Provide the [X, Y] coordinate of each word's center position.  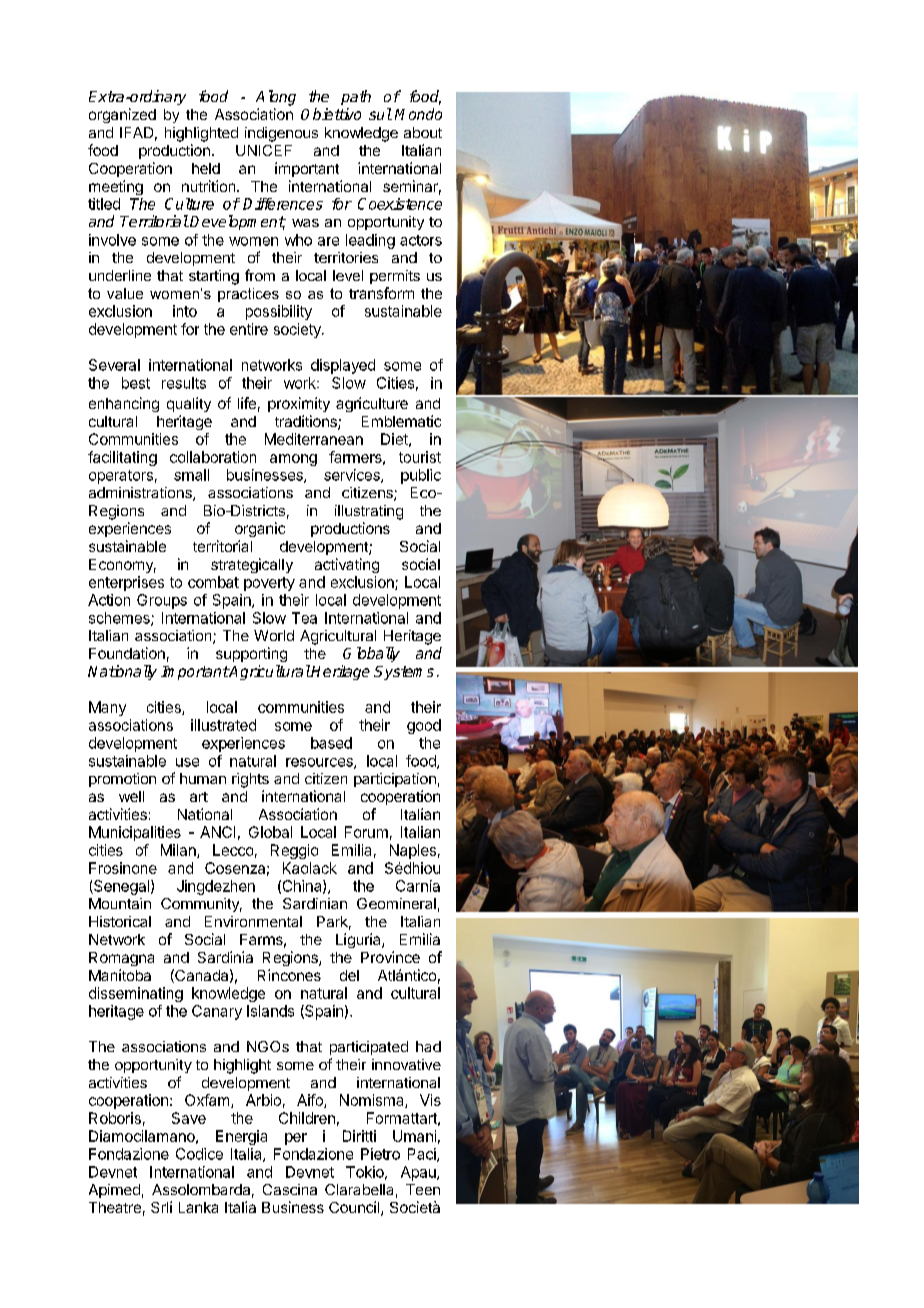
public [421, 476]
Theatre [115, 1207]
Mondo [418, 114]
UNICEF [264, 150]
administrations [141, 494]
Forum [366, 832]
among [293, 460]
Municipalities [135, 833]
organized [122, 115]
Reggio [294, 851]
